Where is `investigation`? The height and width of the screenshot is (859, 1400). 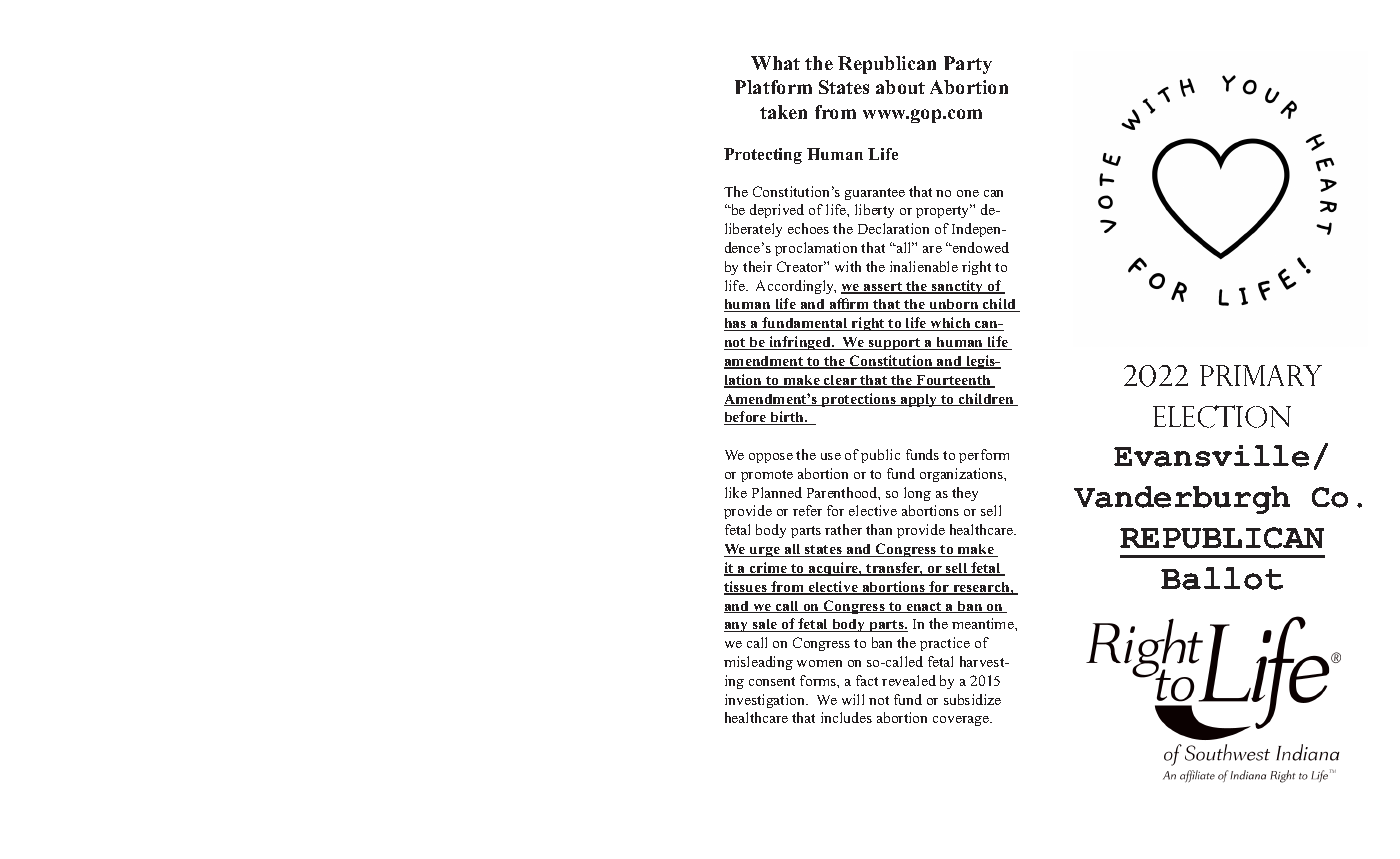
investigation is located at coordinates (766, 701).
